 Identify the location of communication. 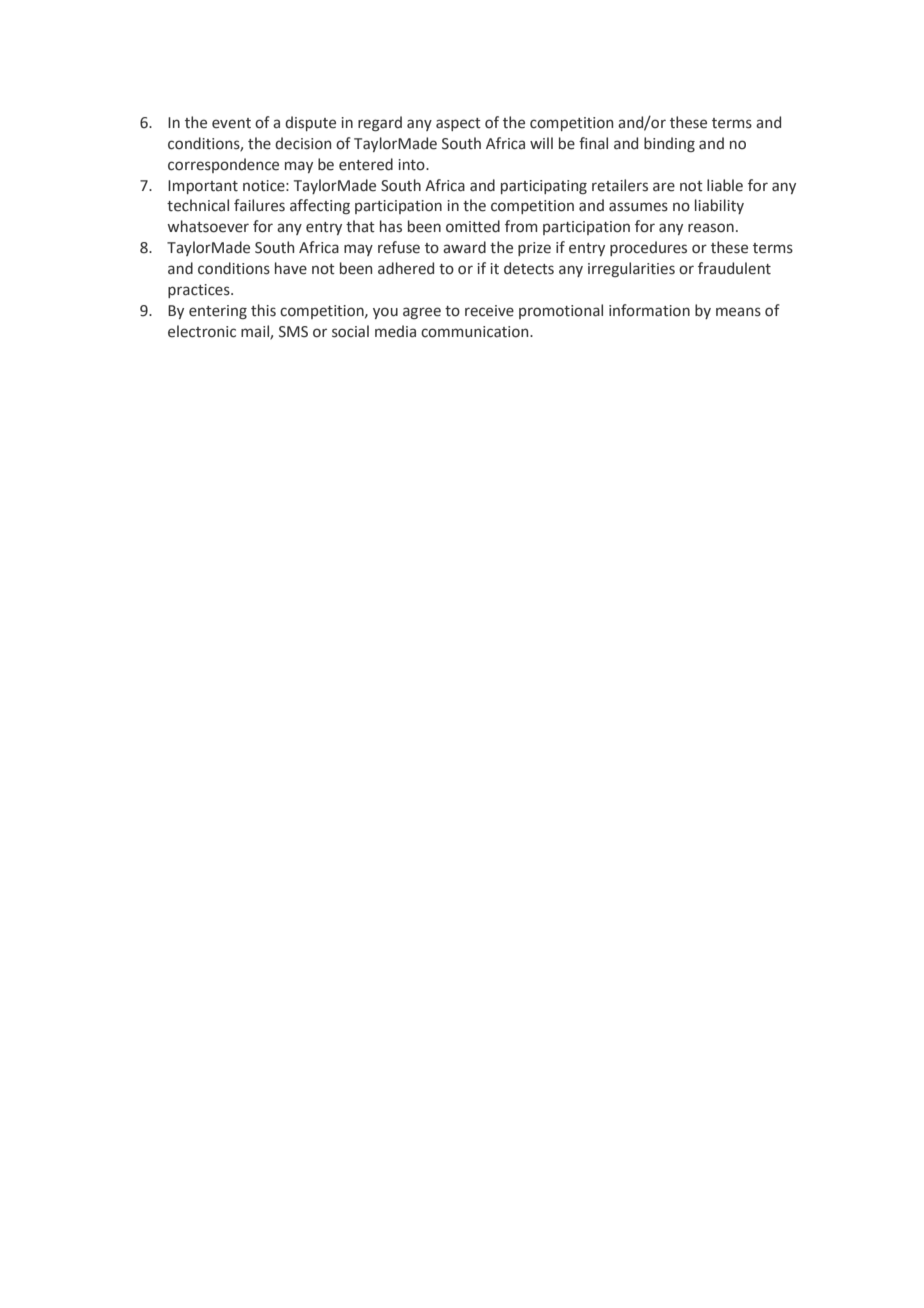
(476, 332).
